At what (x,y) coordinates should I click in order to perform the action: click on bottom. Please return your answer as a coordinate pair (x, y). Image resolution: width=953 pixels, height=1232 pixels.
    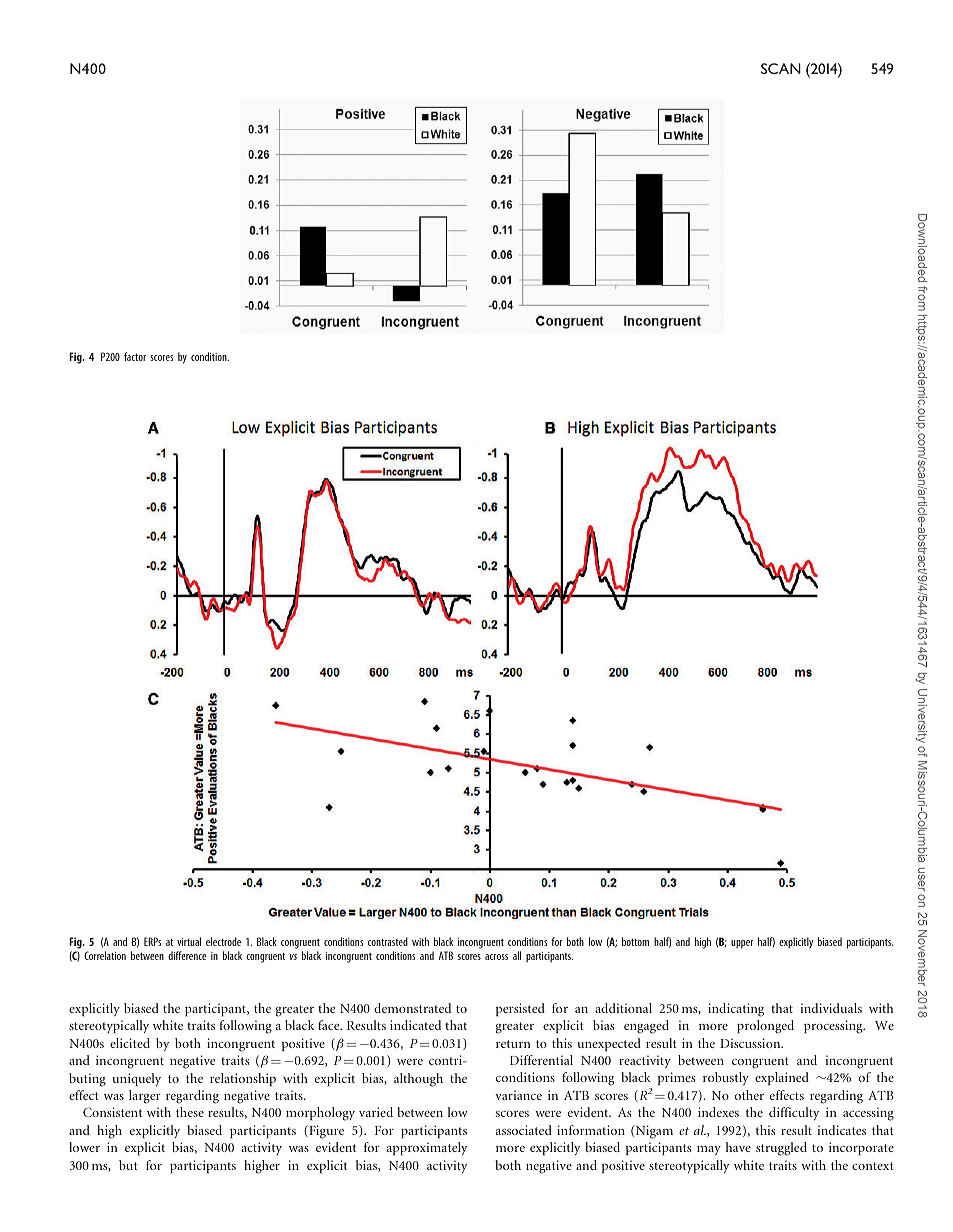
    Looking at the image, I should click on (635, 941).
